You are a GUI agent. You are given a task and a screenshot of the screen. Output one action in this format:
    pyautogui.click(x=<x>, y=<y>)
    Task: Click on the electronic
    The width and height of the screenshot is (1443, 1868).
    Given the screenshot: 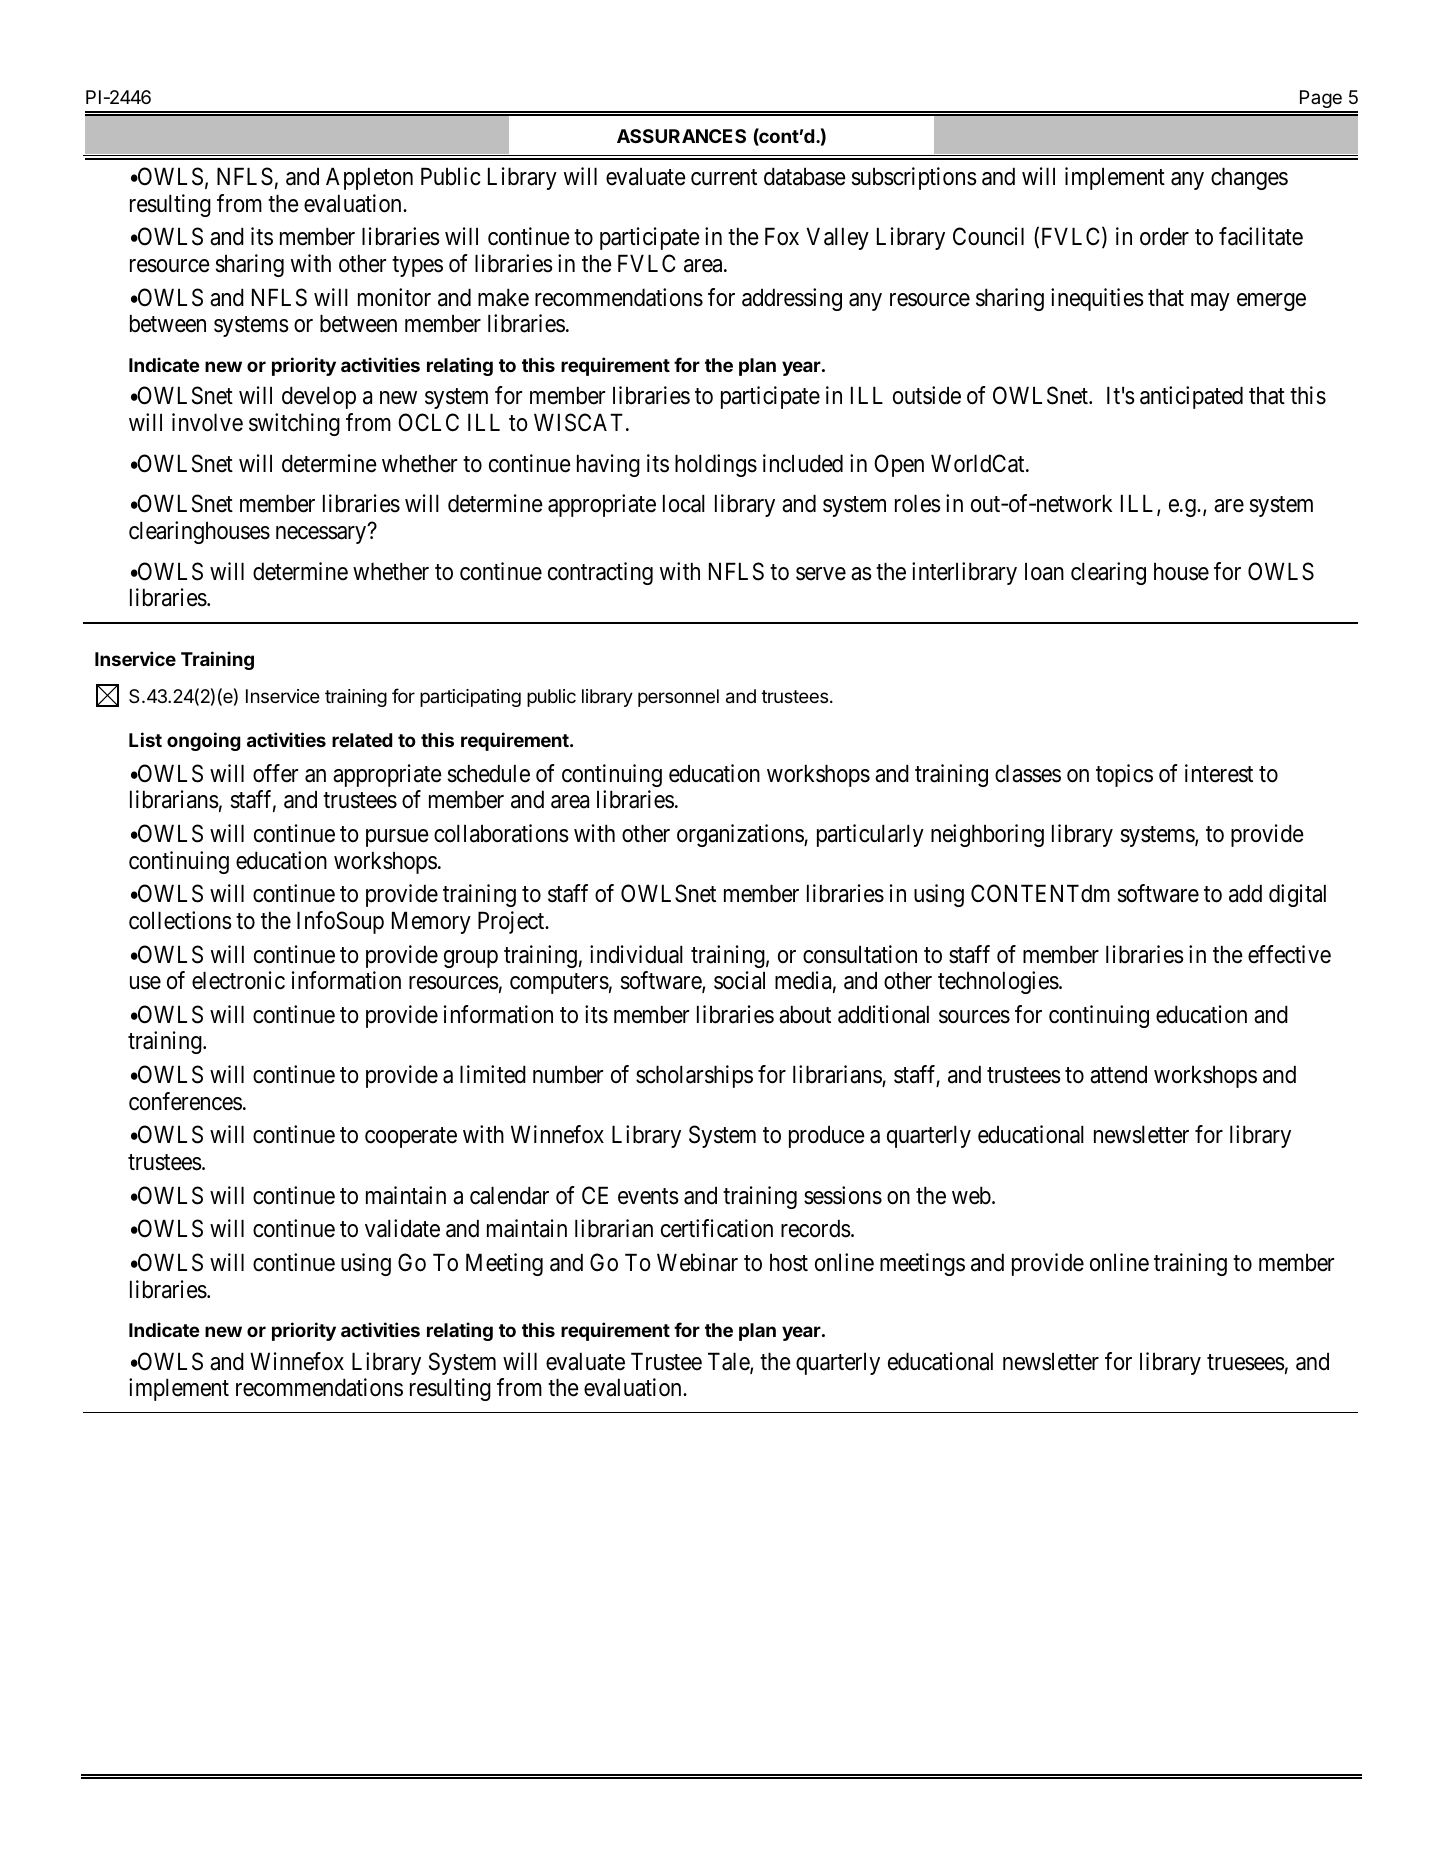 What is the action you would take?
    pyautogui.click(x=238, y=980)
